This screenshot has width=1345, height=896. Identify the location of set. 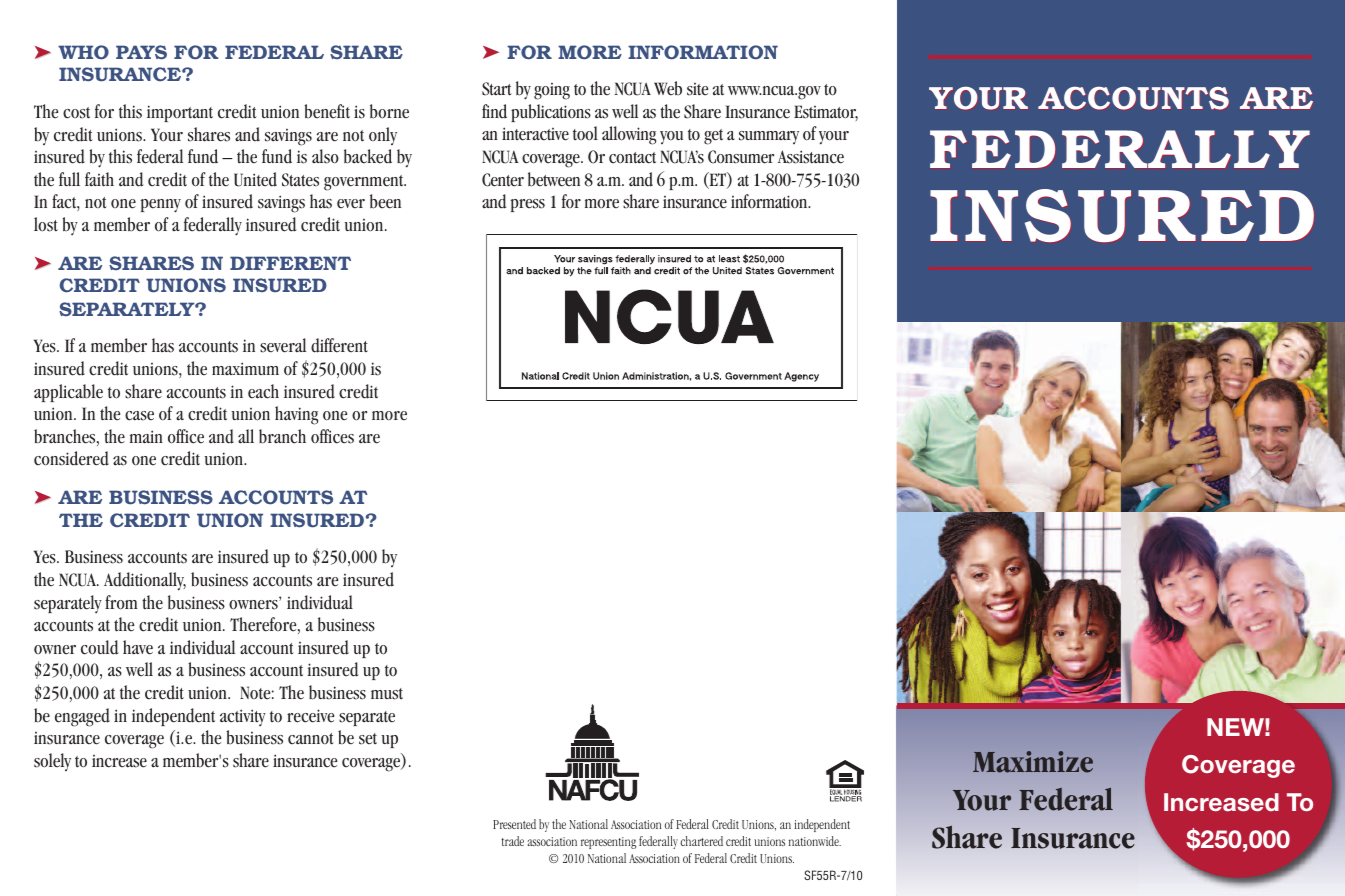
(368, 739).
